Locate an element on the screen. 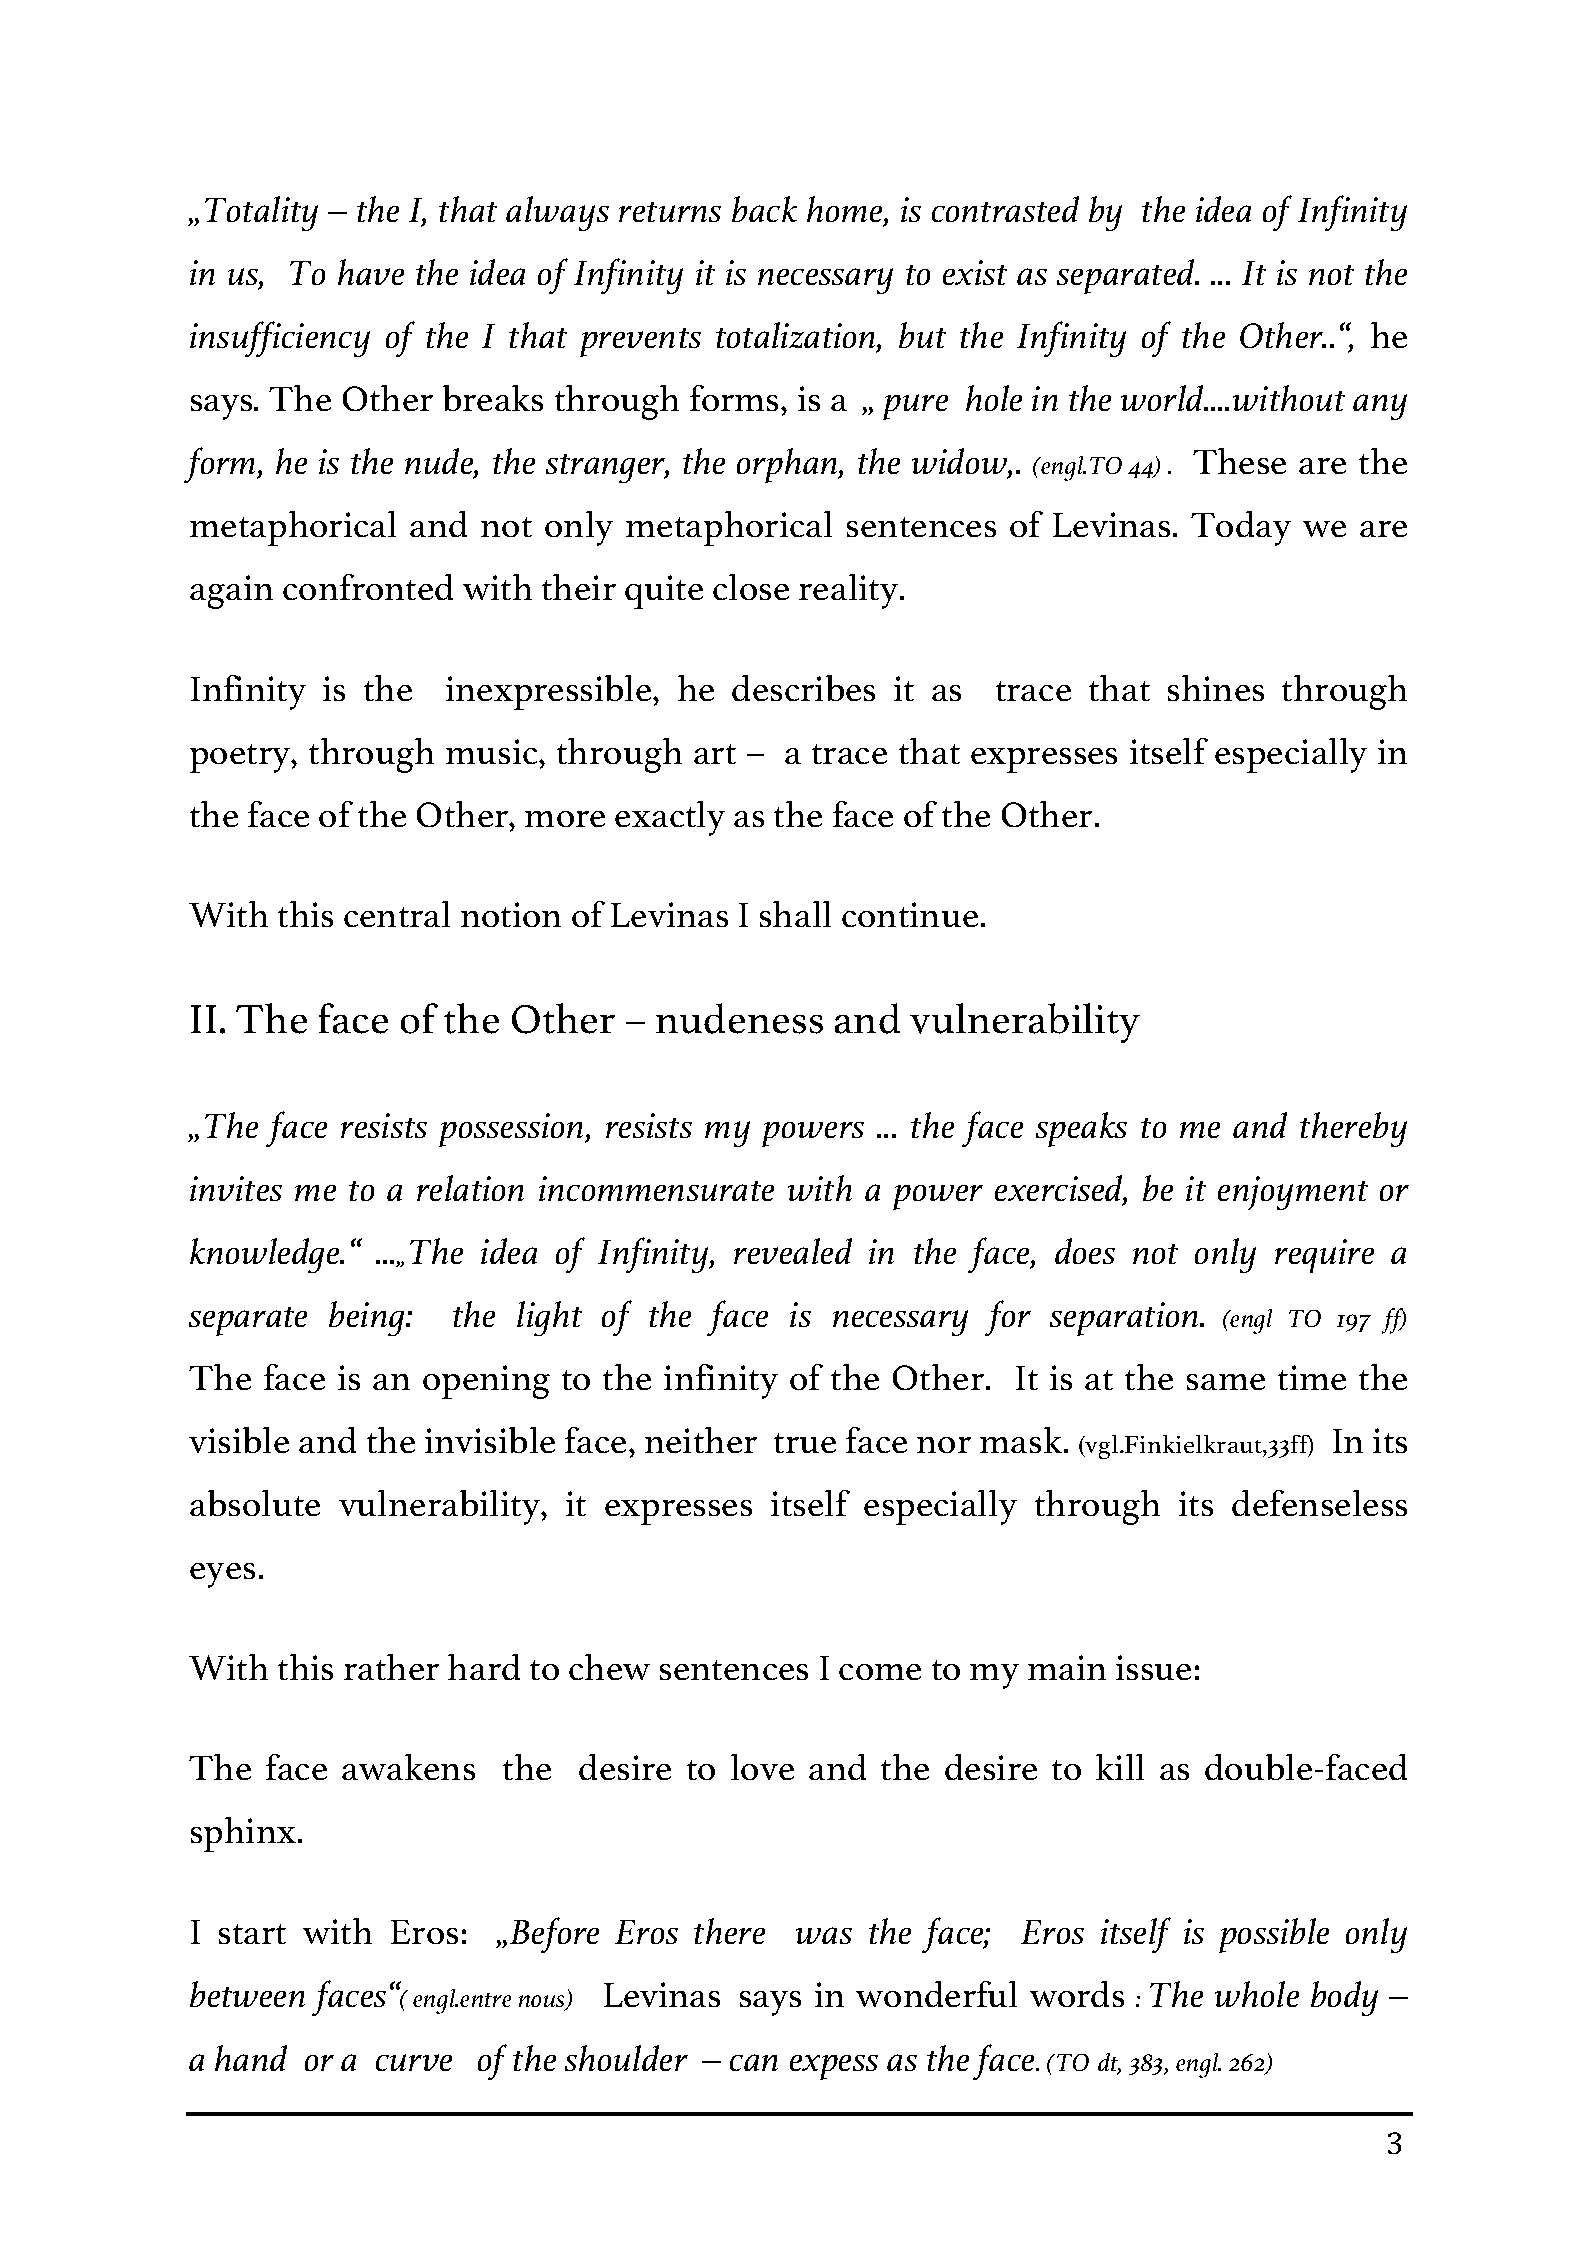 This screenshot has width=1595, height=2257. shines is located at coordinates (1216, 688).
